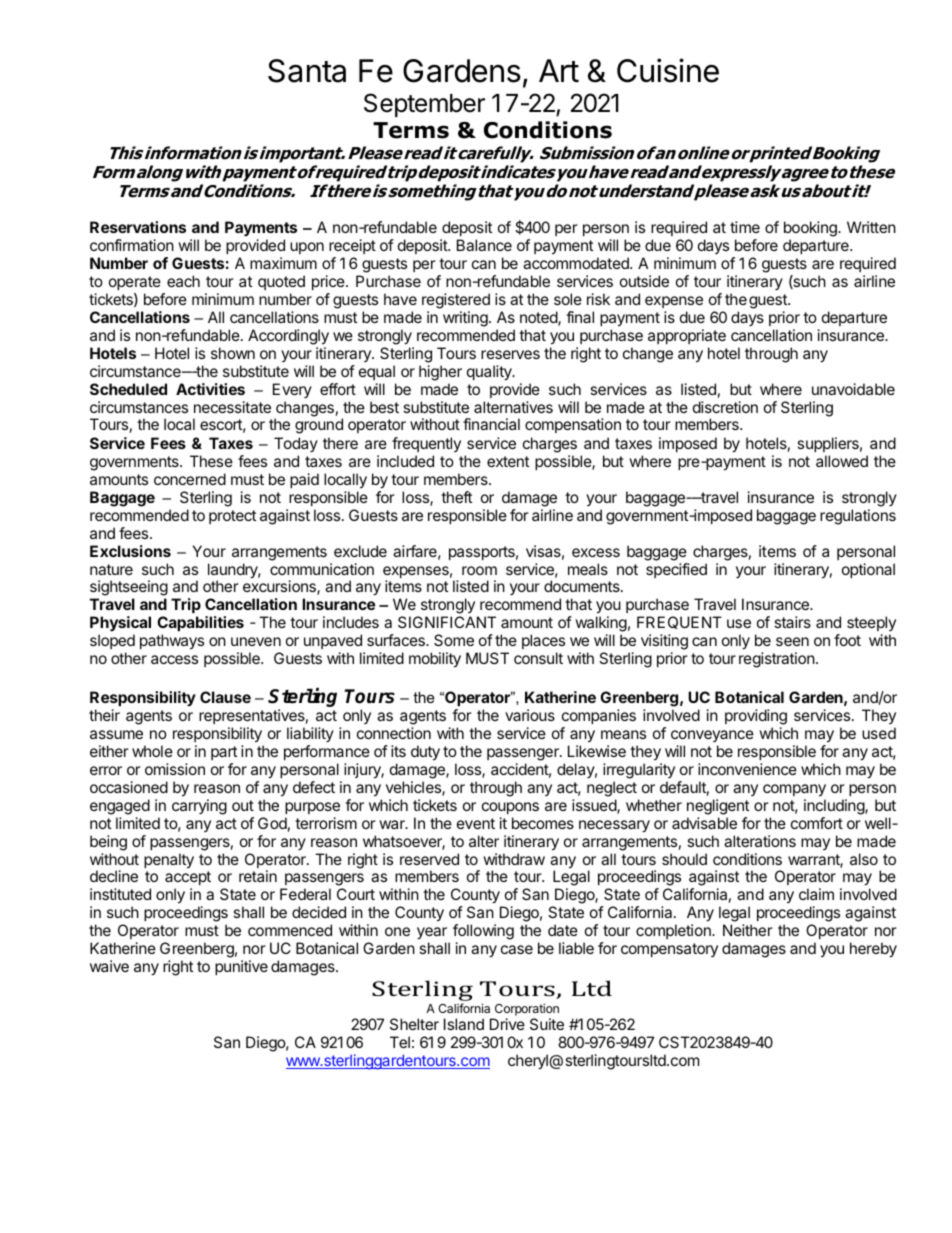 Image resolution: width=952 pixels, height=1233 pixels. What do you see at coordinates (479, 570) in the screenshot?
I see `room` at bounding box center [479, 570].
